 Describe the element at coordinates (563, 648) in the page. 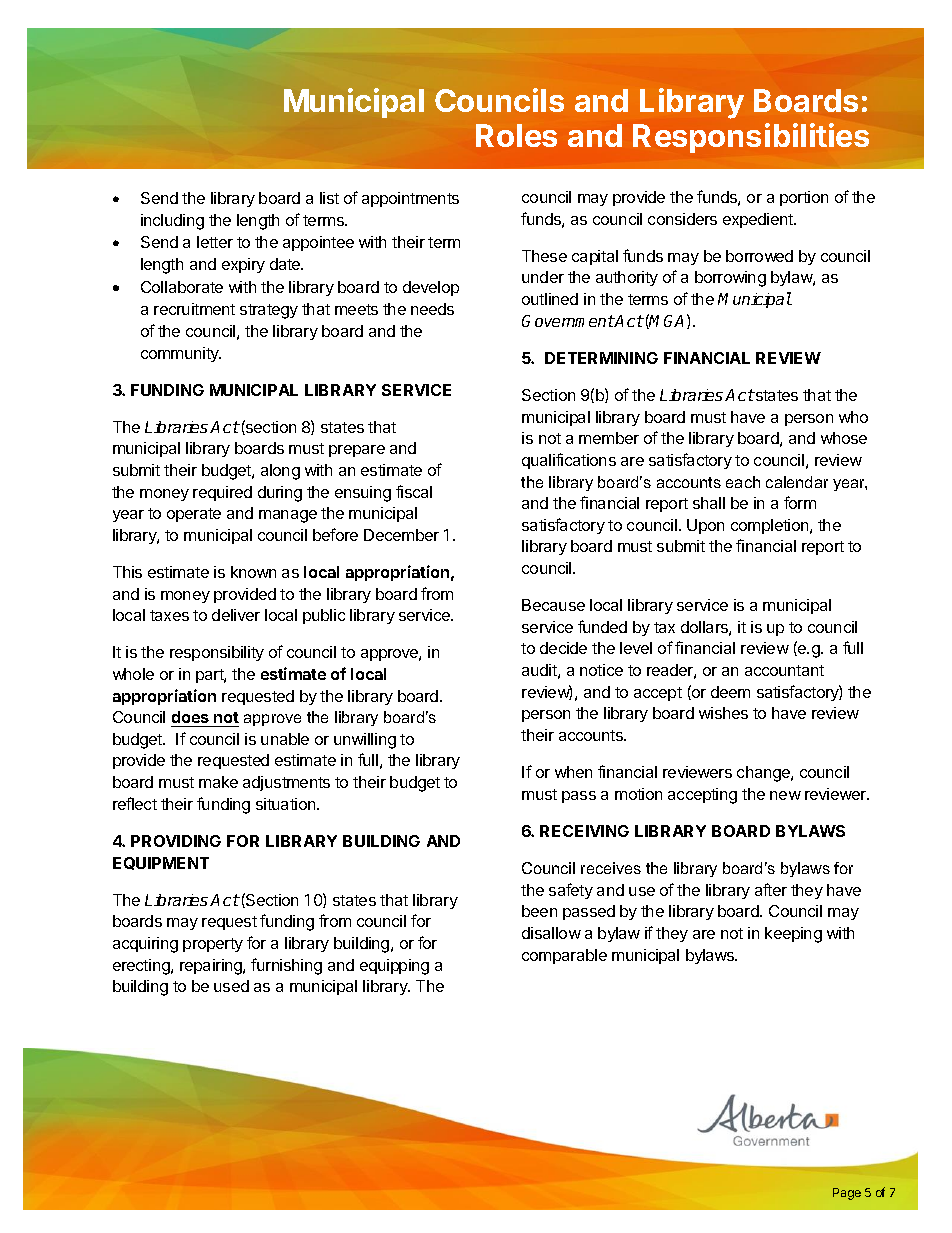

I see `decide` at that location.
